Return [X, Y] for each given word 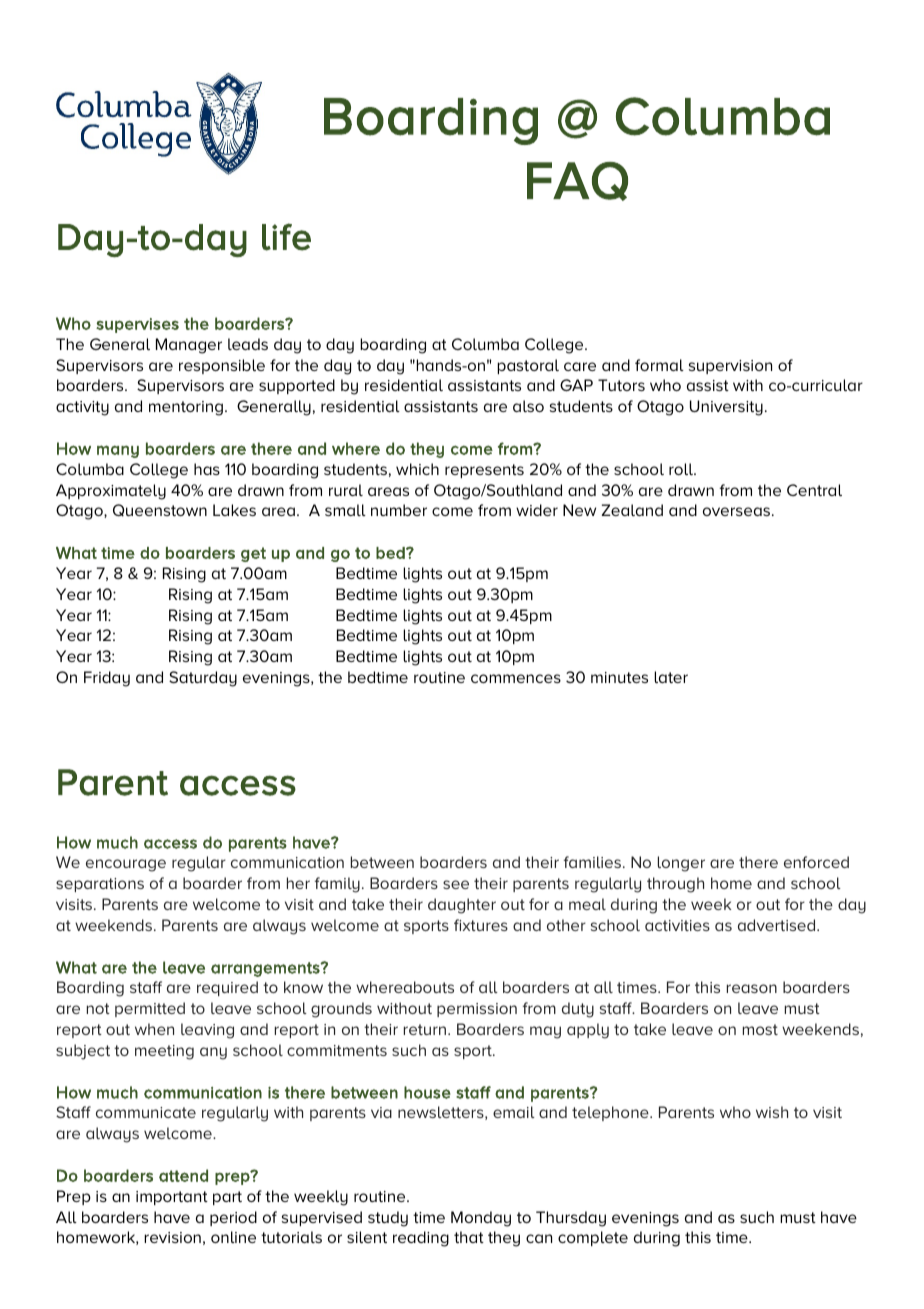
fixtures [481, 925]
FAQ [577, 181]
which [417, 469]
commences [516, 678]
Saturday [203, 679]
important [172, 1198]
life [286, 237]
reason [752, 988]
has [207, 469]
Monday [481, 1219]
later [671, 677]
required [227, 988]
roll [682, 469]
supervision [730, 367]
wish [772, 1112]
